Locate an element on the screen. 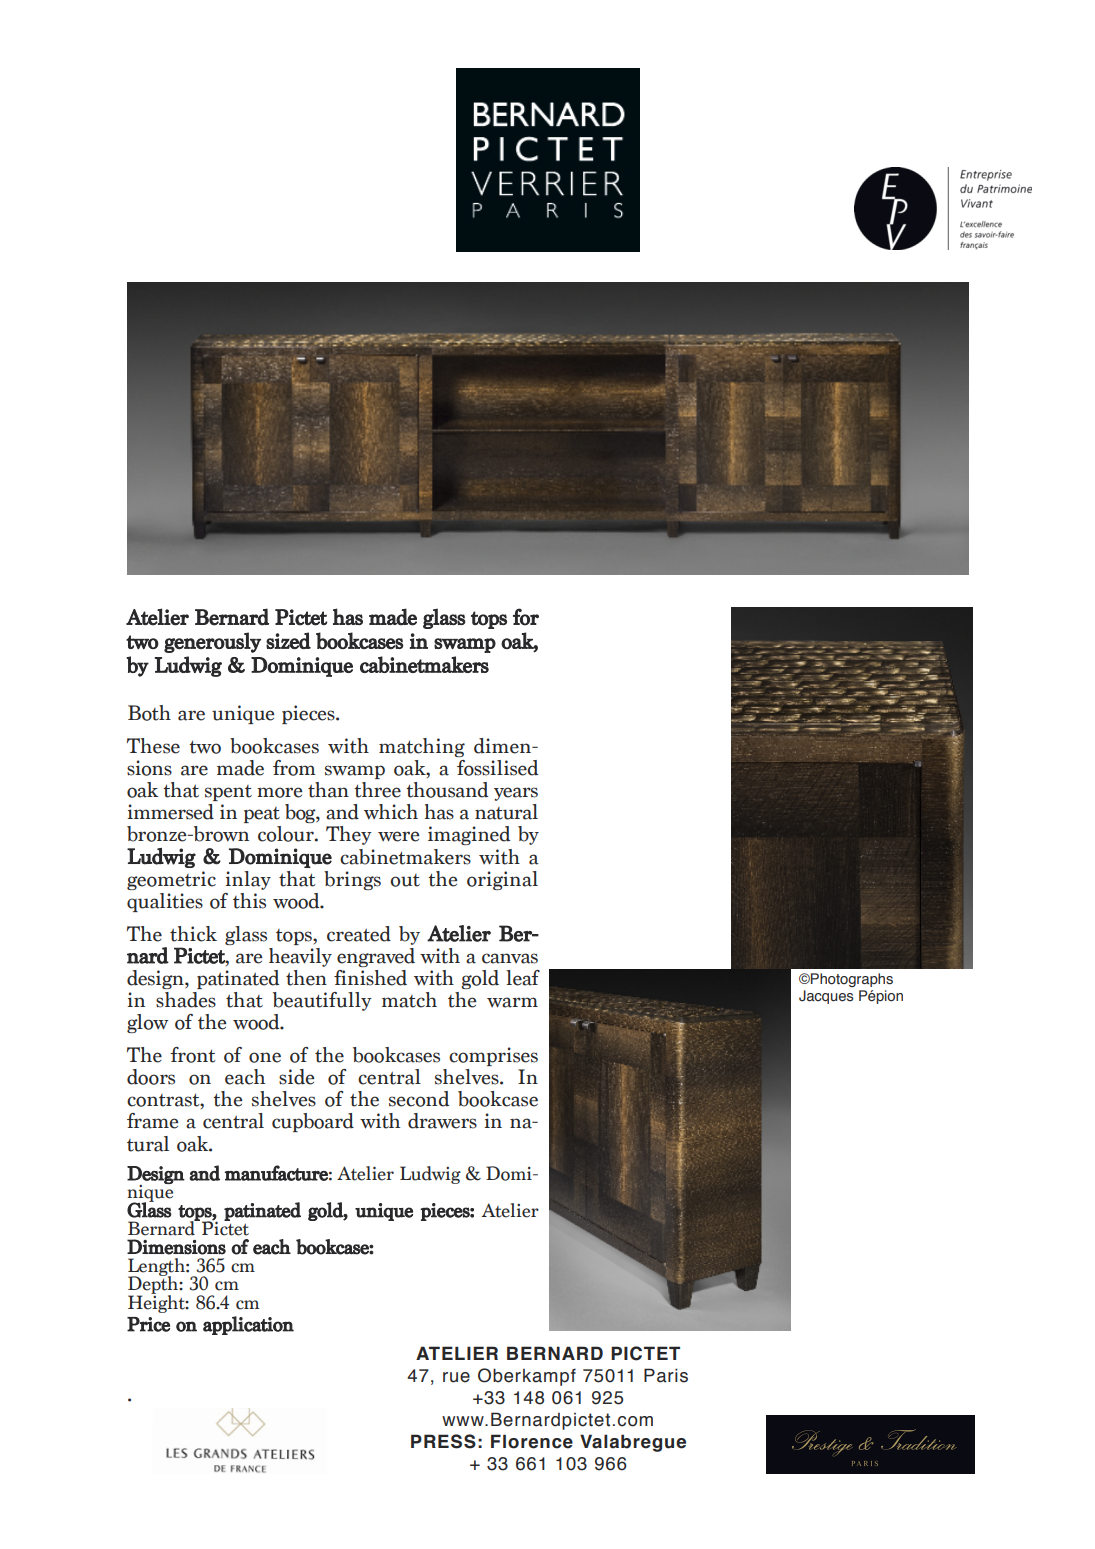 This screenshot has height=1549, width=1095. application is located at coordinates (248, 1325).
